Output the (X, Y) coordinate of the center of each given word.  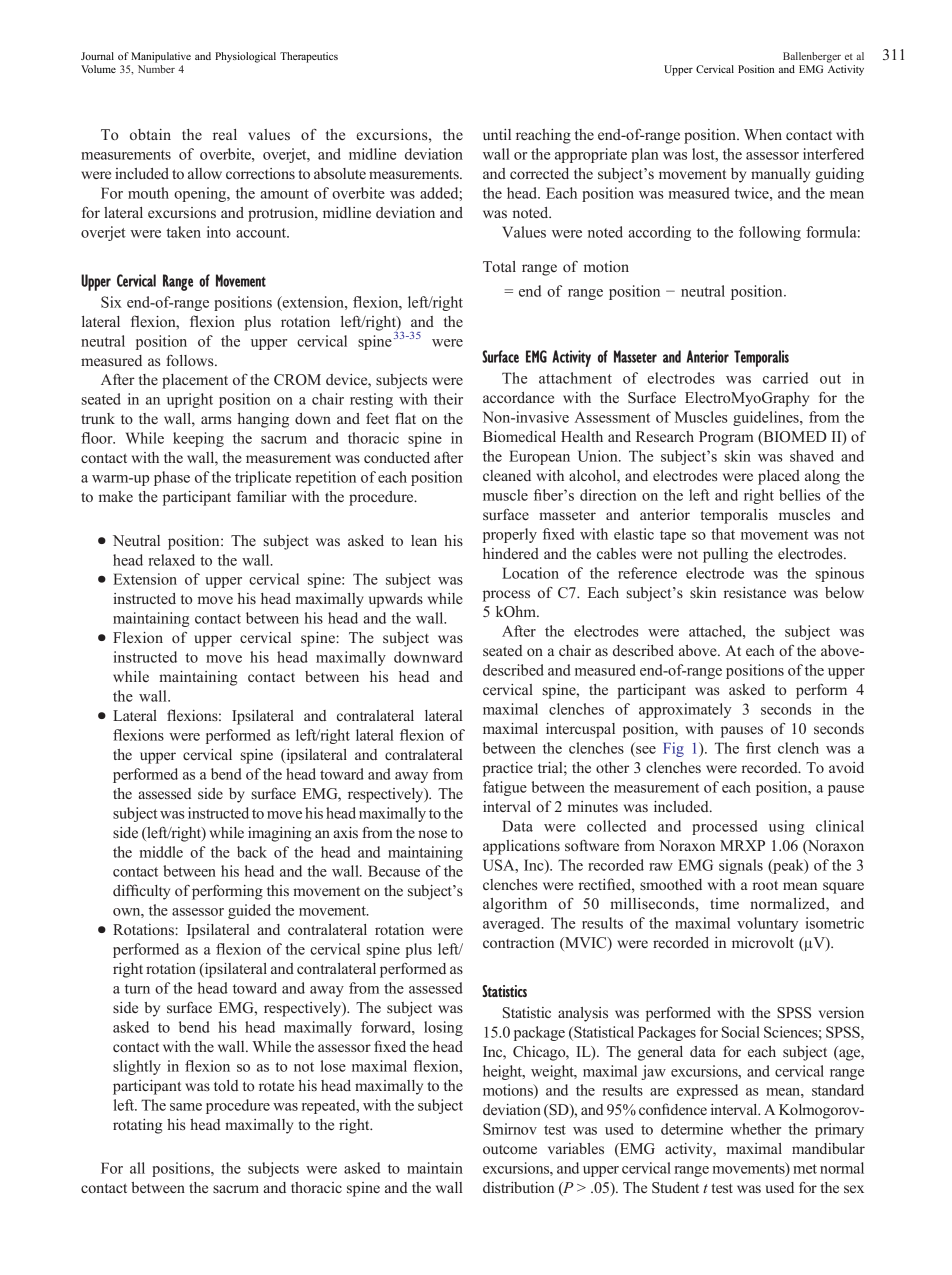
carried (785, 378)
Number (156, 69)
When (763, 134)
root (765, 885)
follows (191, 360)
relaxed (171, 560)
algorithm (515, 905)
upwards (396, 600)
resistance (755, 592)
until (497, 134)
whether (755, 1129)
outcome (510, 1149)
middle (161, 852)
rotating (137, 1126)
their (448, 399)
